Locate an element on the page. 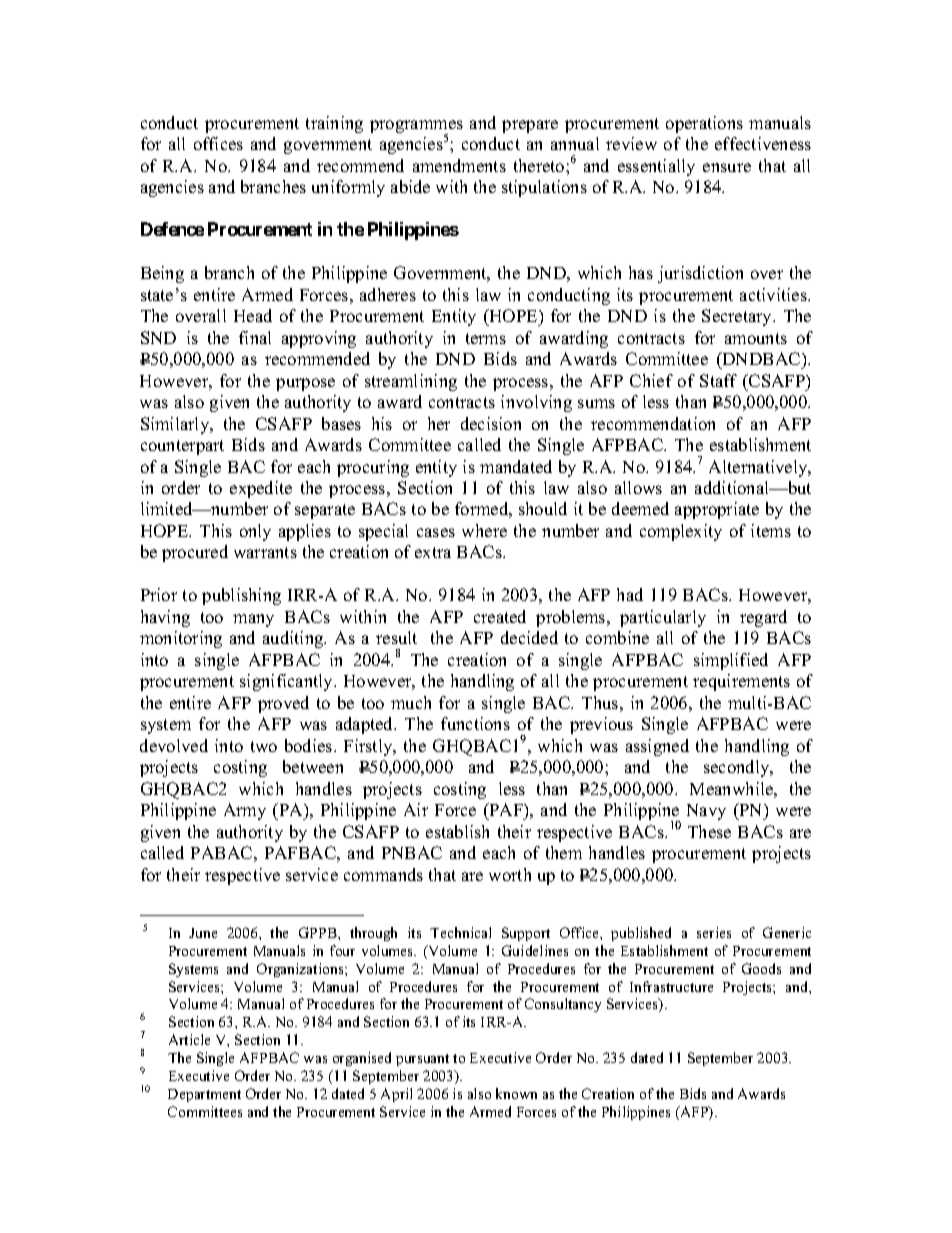  pursuant is located at coordinates (422, 1060).
